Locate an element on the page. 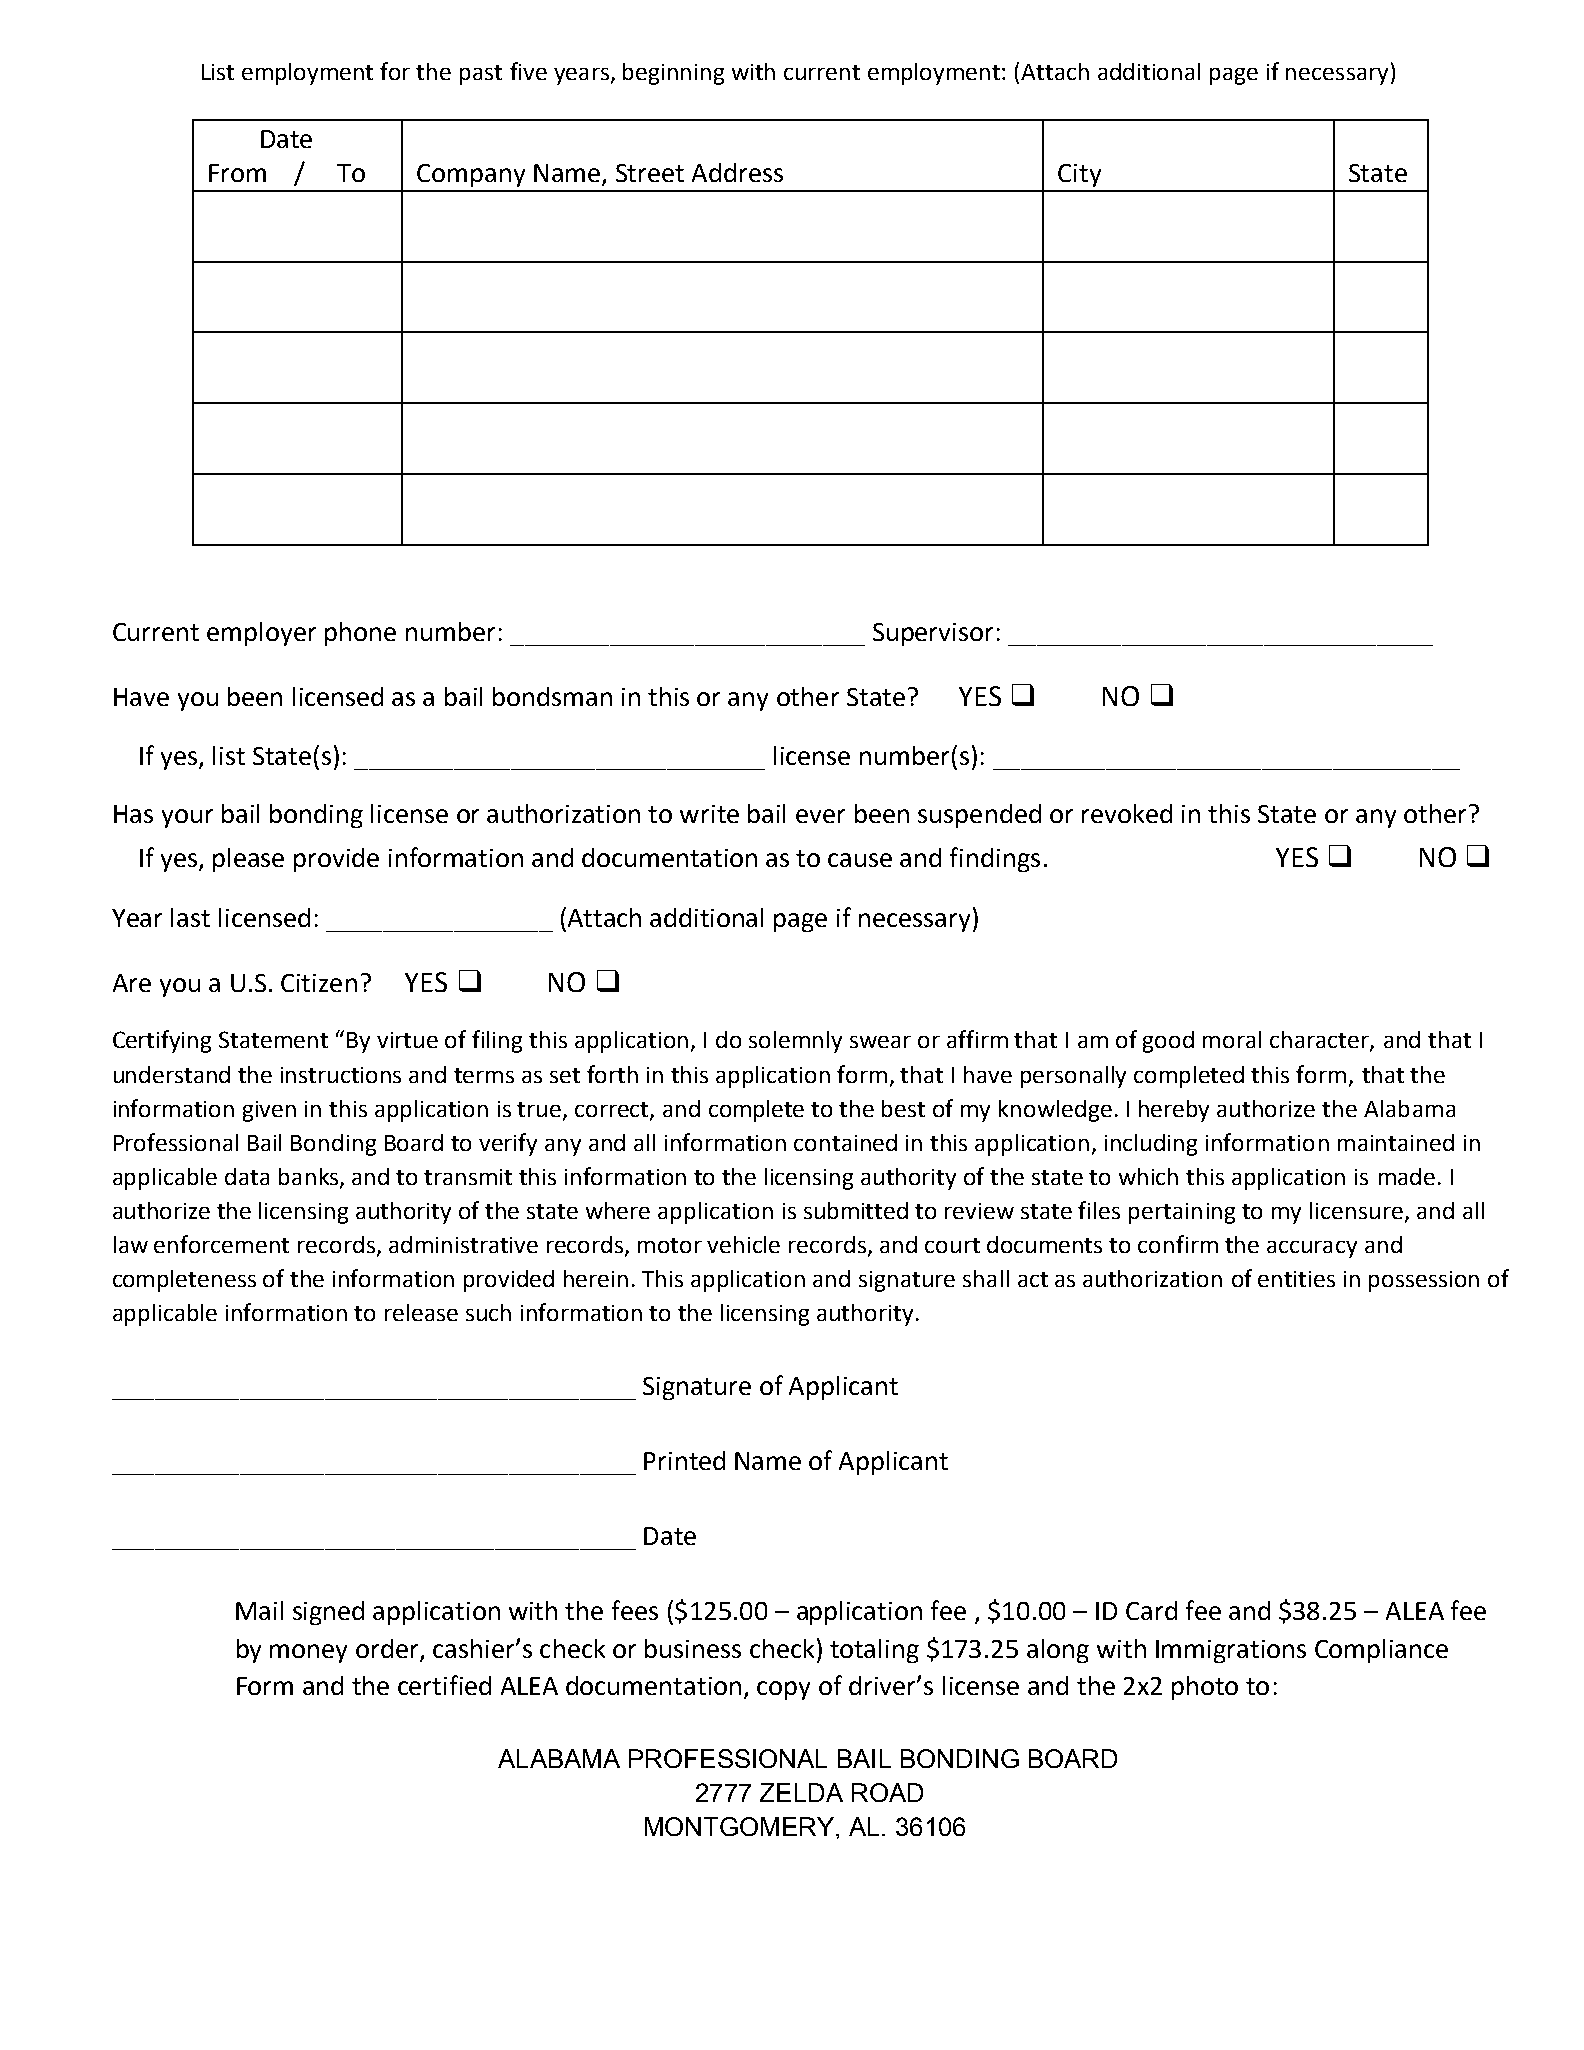  money is located at coordinates (308, 1653).
